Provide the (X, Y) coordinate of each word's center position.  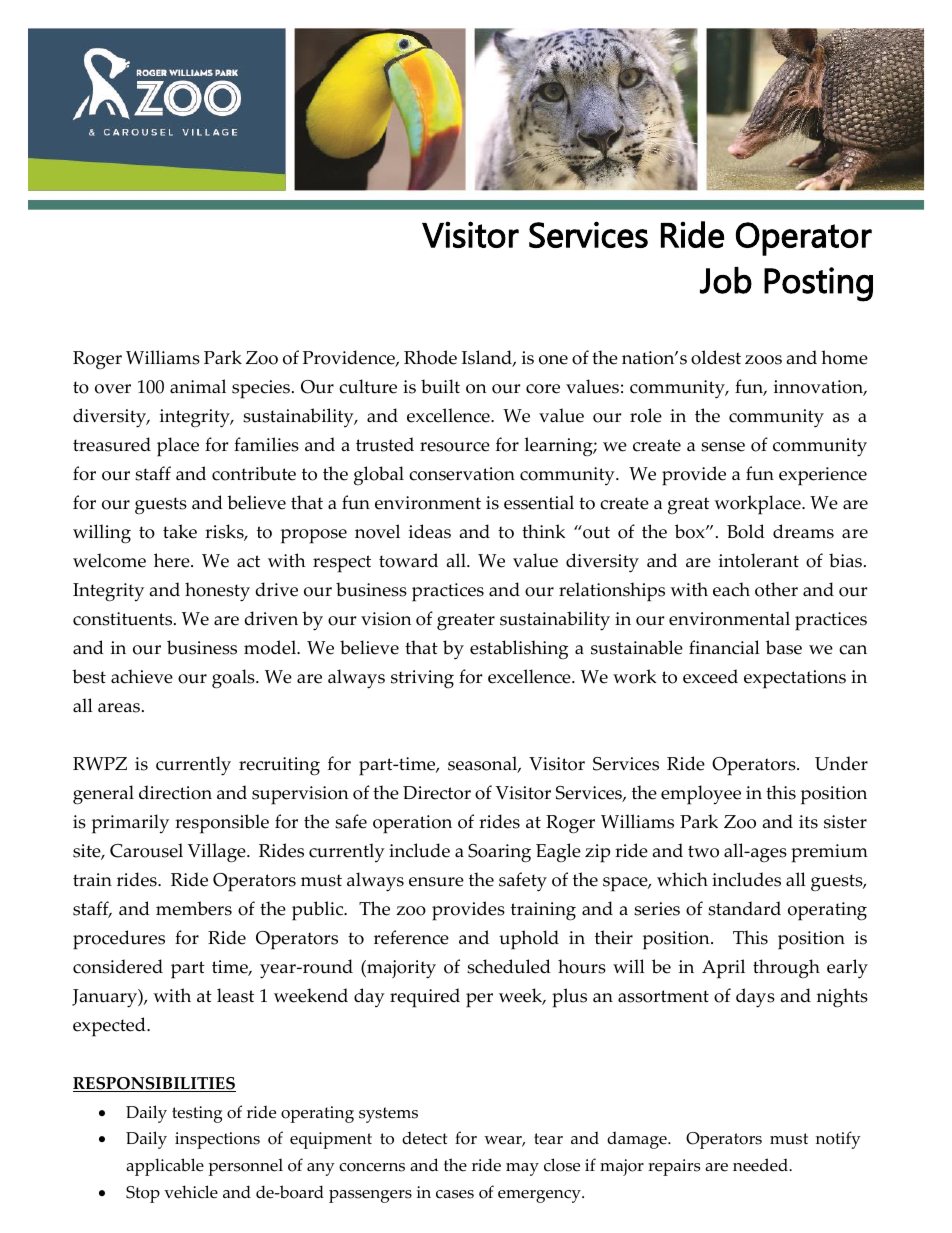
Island (488, 358)
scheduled (509, 966)
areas (119, 708)
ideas (430, 531)
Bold (746, 531)
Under (841, 763)
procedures (119, 940)
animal (198, 386)
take (180, 531)
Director (437, 793)
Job (726, 280)
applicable (165, 1167)
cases (455, 1194)
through (786, 968)
